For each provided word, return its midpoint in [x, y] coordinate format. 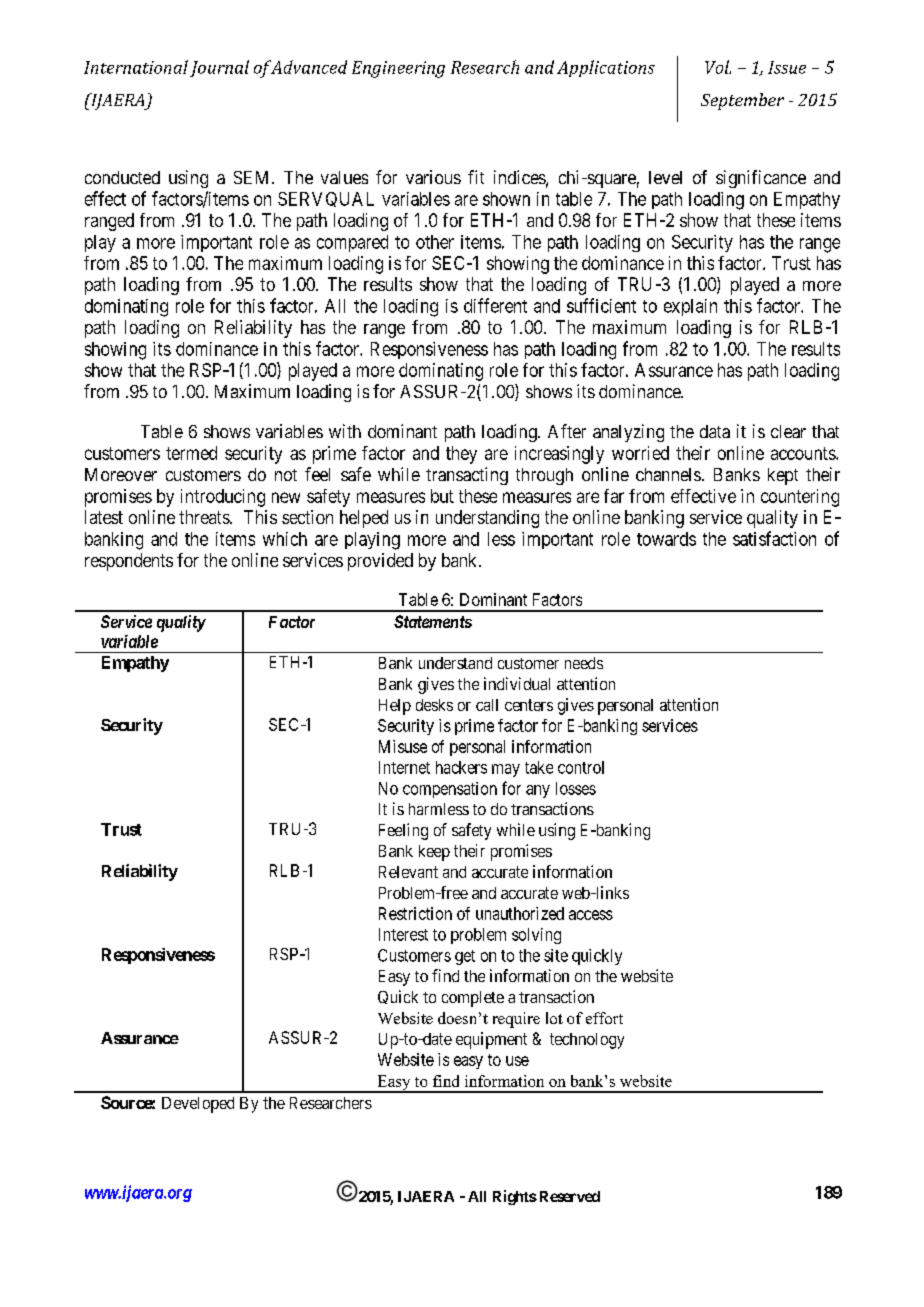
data [715, 431]
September [742, 101]
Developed [198, 1105]
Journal [219, 68]
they [461, 455]
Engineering [398, 69]
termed [191, 453]
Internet [404, 767]
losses [576, 788]
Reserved [568, 1196]
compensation [450, 790]
